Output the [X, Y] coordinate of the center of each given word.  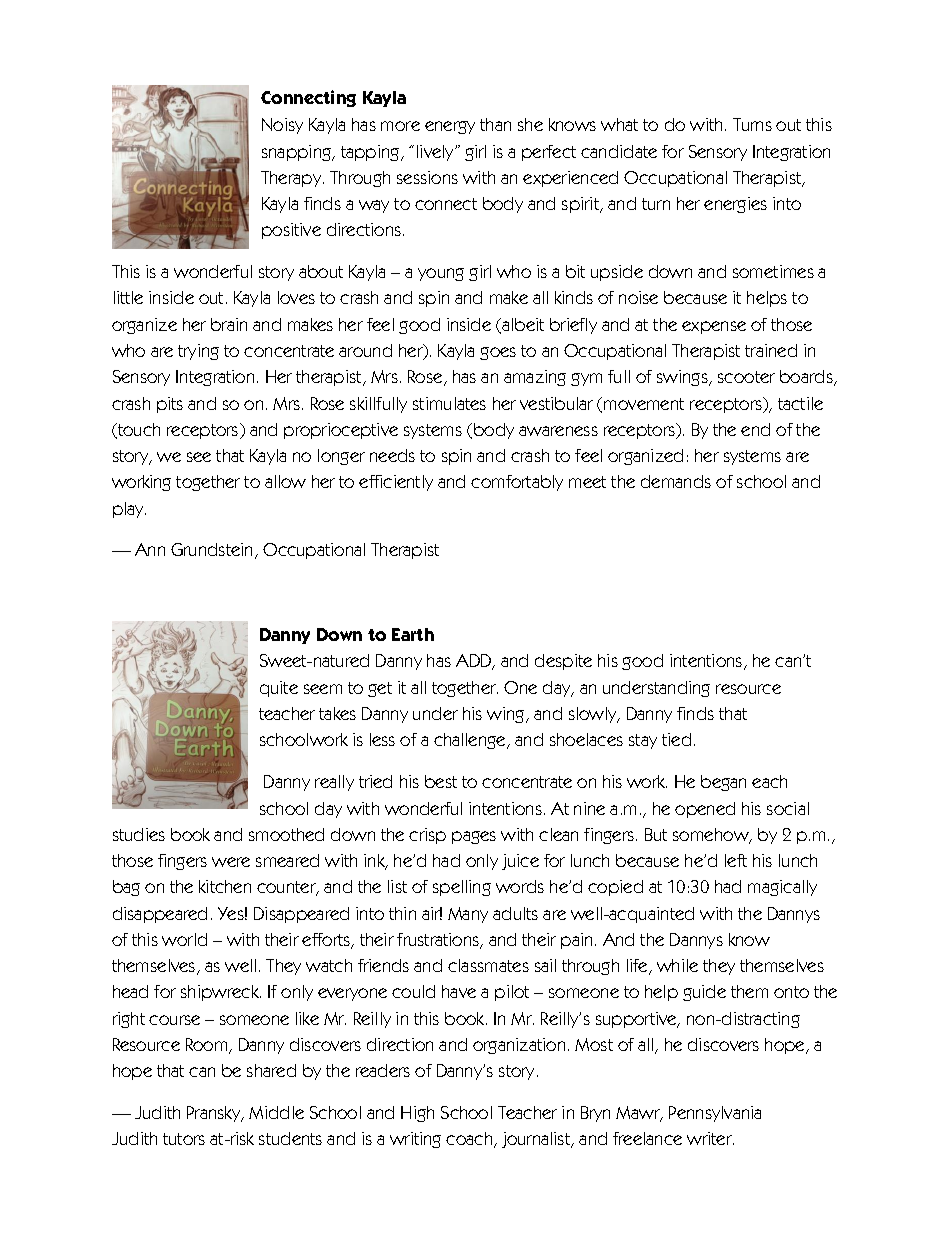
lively [437, 153]
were [231, 862]
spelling [462, 888]
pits [170, 405]
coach [470, 1140]
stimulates [449, 403]
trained [771, 350]
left [736, 860]
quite [279, 689]
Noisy [282, 126]
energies [735, 205]
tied [676, 739]
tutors [184, 1139]
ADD [475, 662]
